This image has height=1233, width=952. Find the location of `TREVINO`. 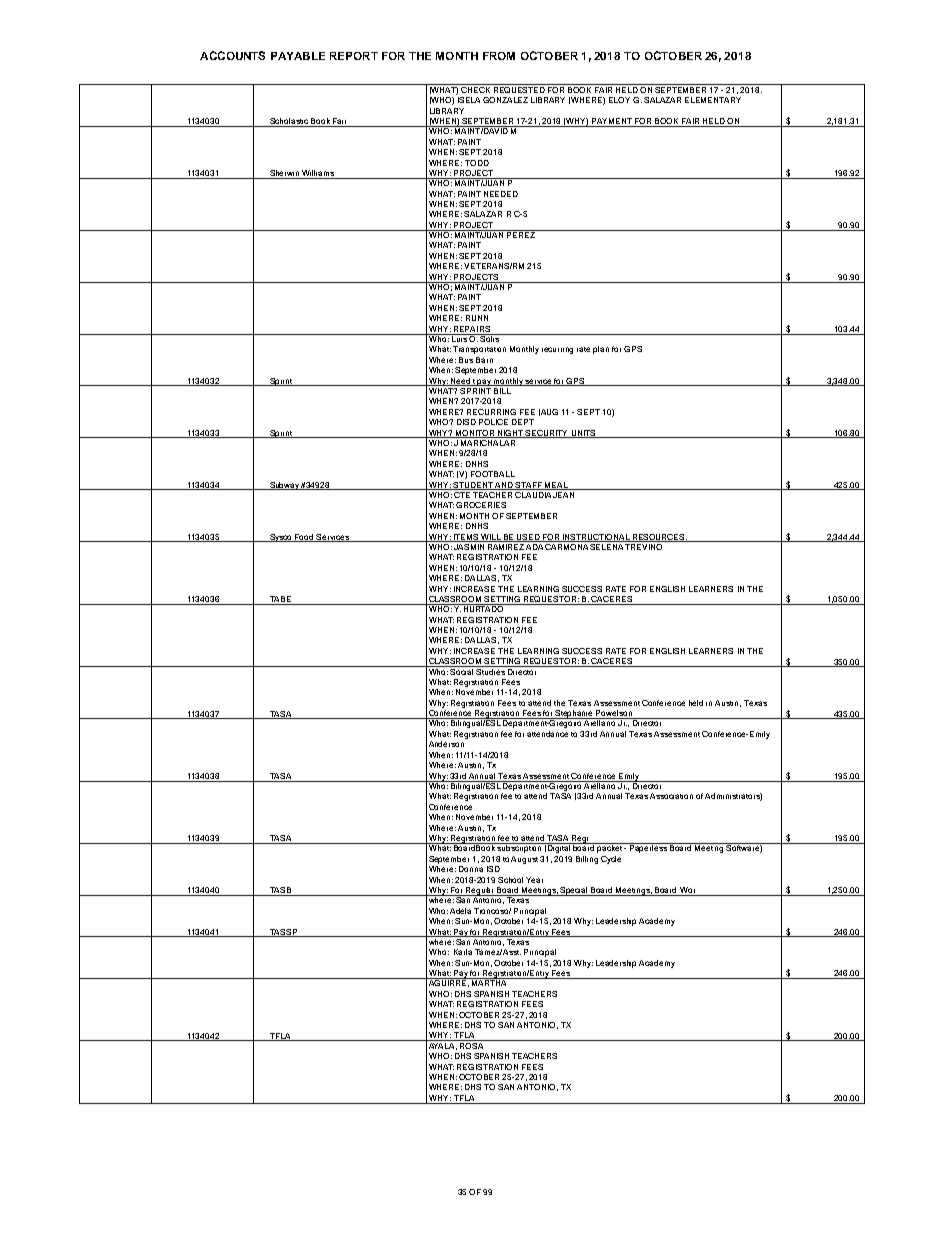

TREVINO is located at coordinates (644, 545).
